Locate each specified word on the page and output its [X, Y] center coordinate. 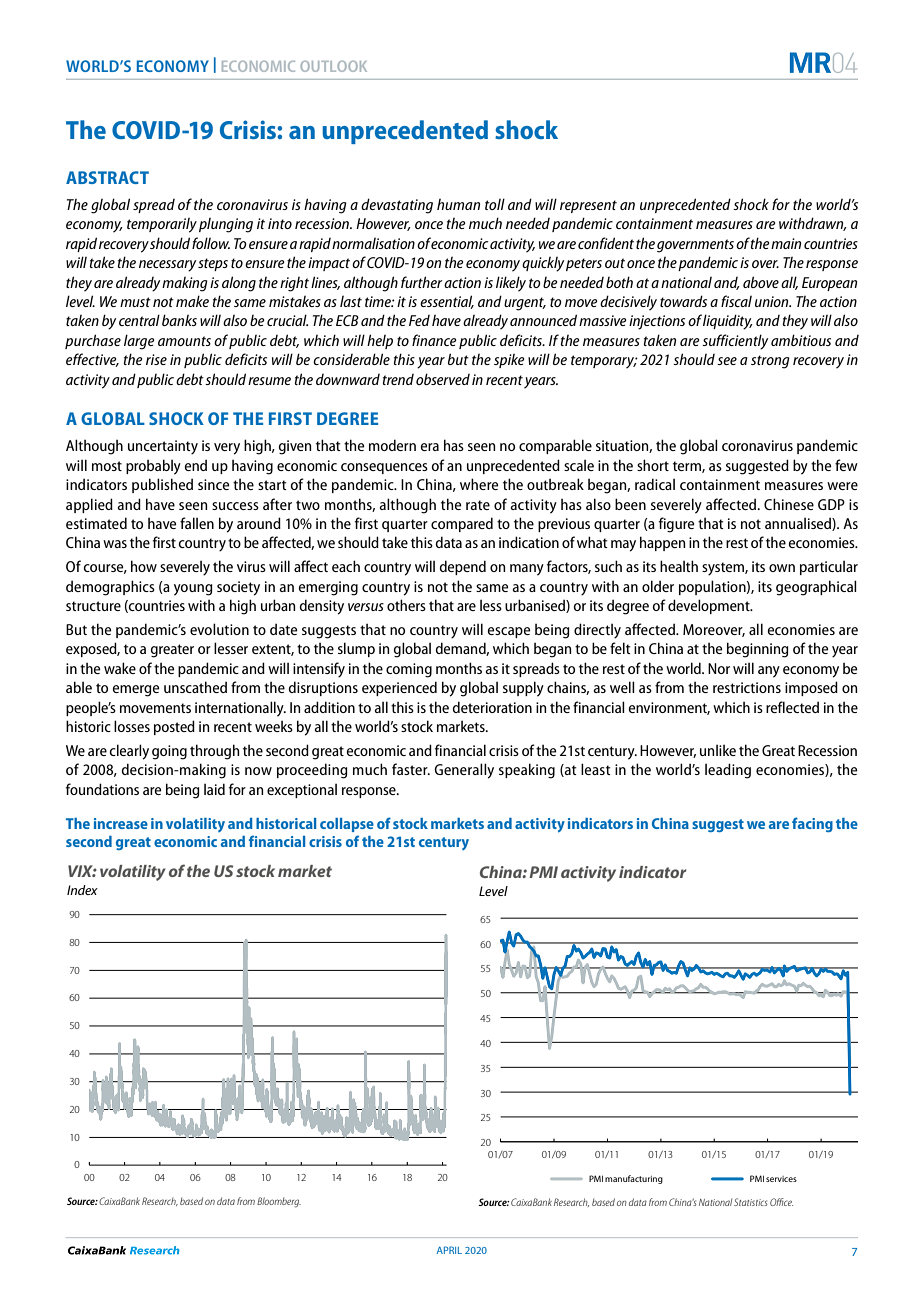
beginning [758, 650]
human [458, 204]
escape [509, 632]
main [786, 243]
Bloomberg [279, 1202]
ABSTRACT [107, 177]
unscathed [195, 687]
